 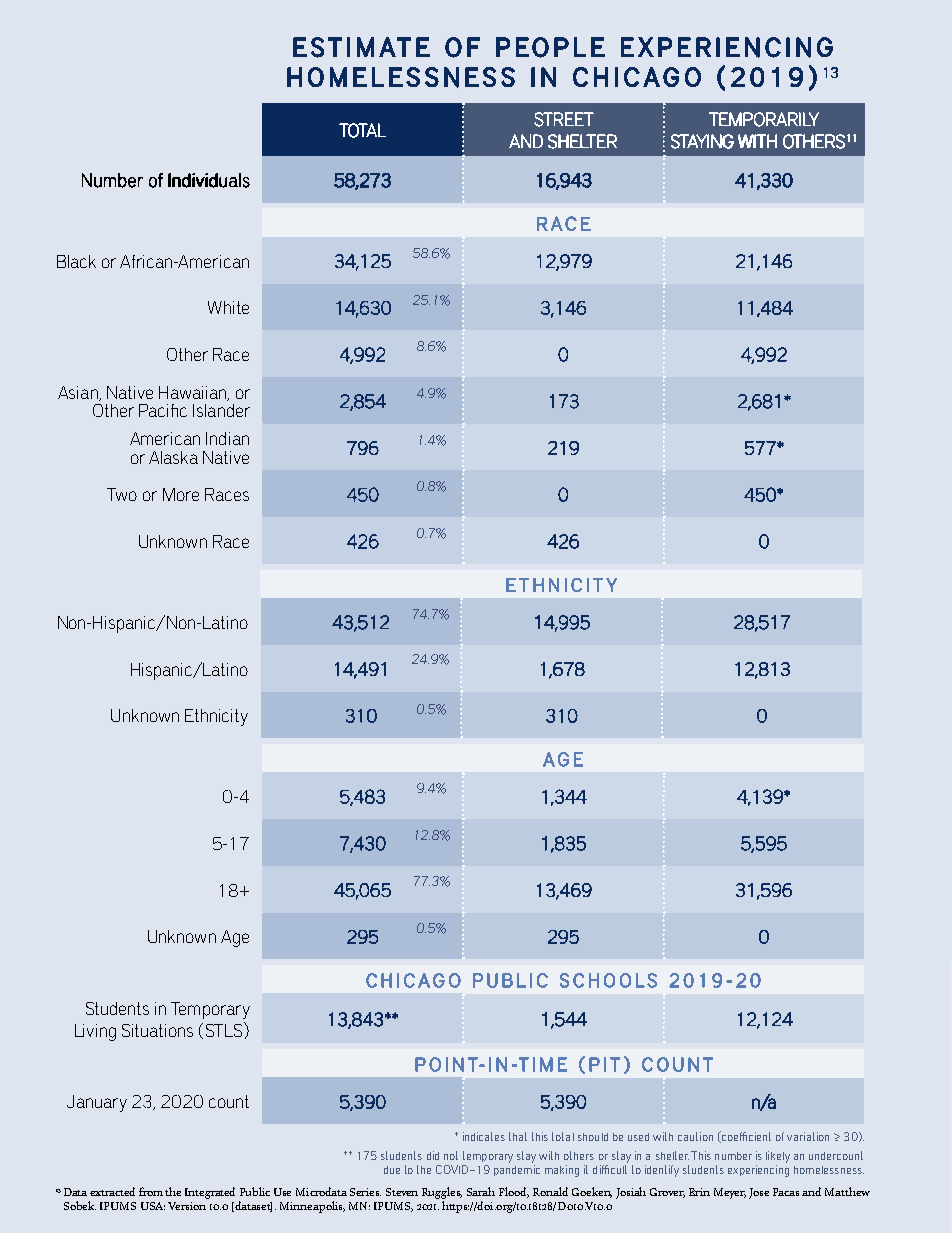 What do you see at coordinates (758, 1171) in the screenshot?
I see `experiencing` at bounding box center [758, 1171].
